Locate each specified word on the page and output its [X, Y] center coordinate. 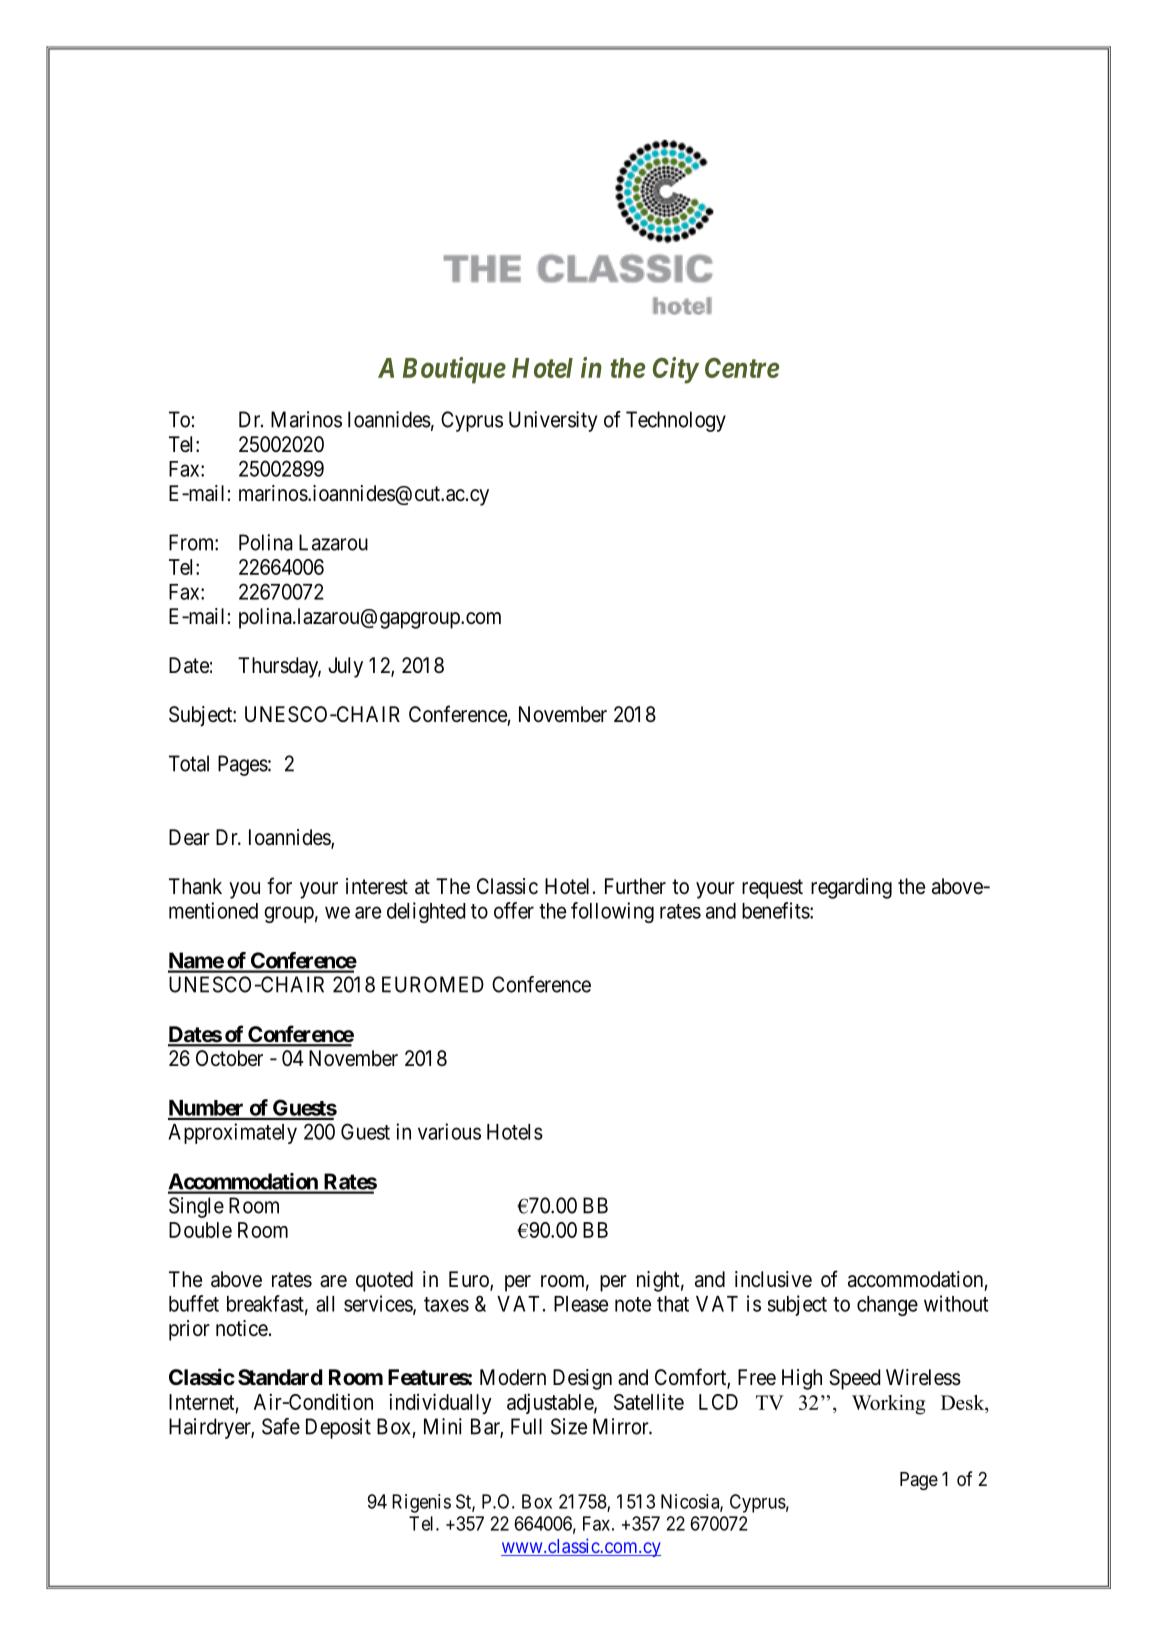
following [612, 912]
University [553, 421]
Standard [280, 1377]
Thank [195, 886]
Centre [742, 367]
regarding [851, 888]
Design [582, 1379]
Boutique [454, 370]
